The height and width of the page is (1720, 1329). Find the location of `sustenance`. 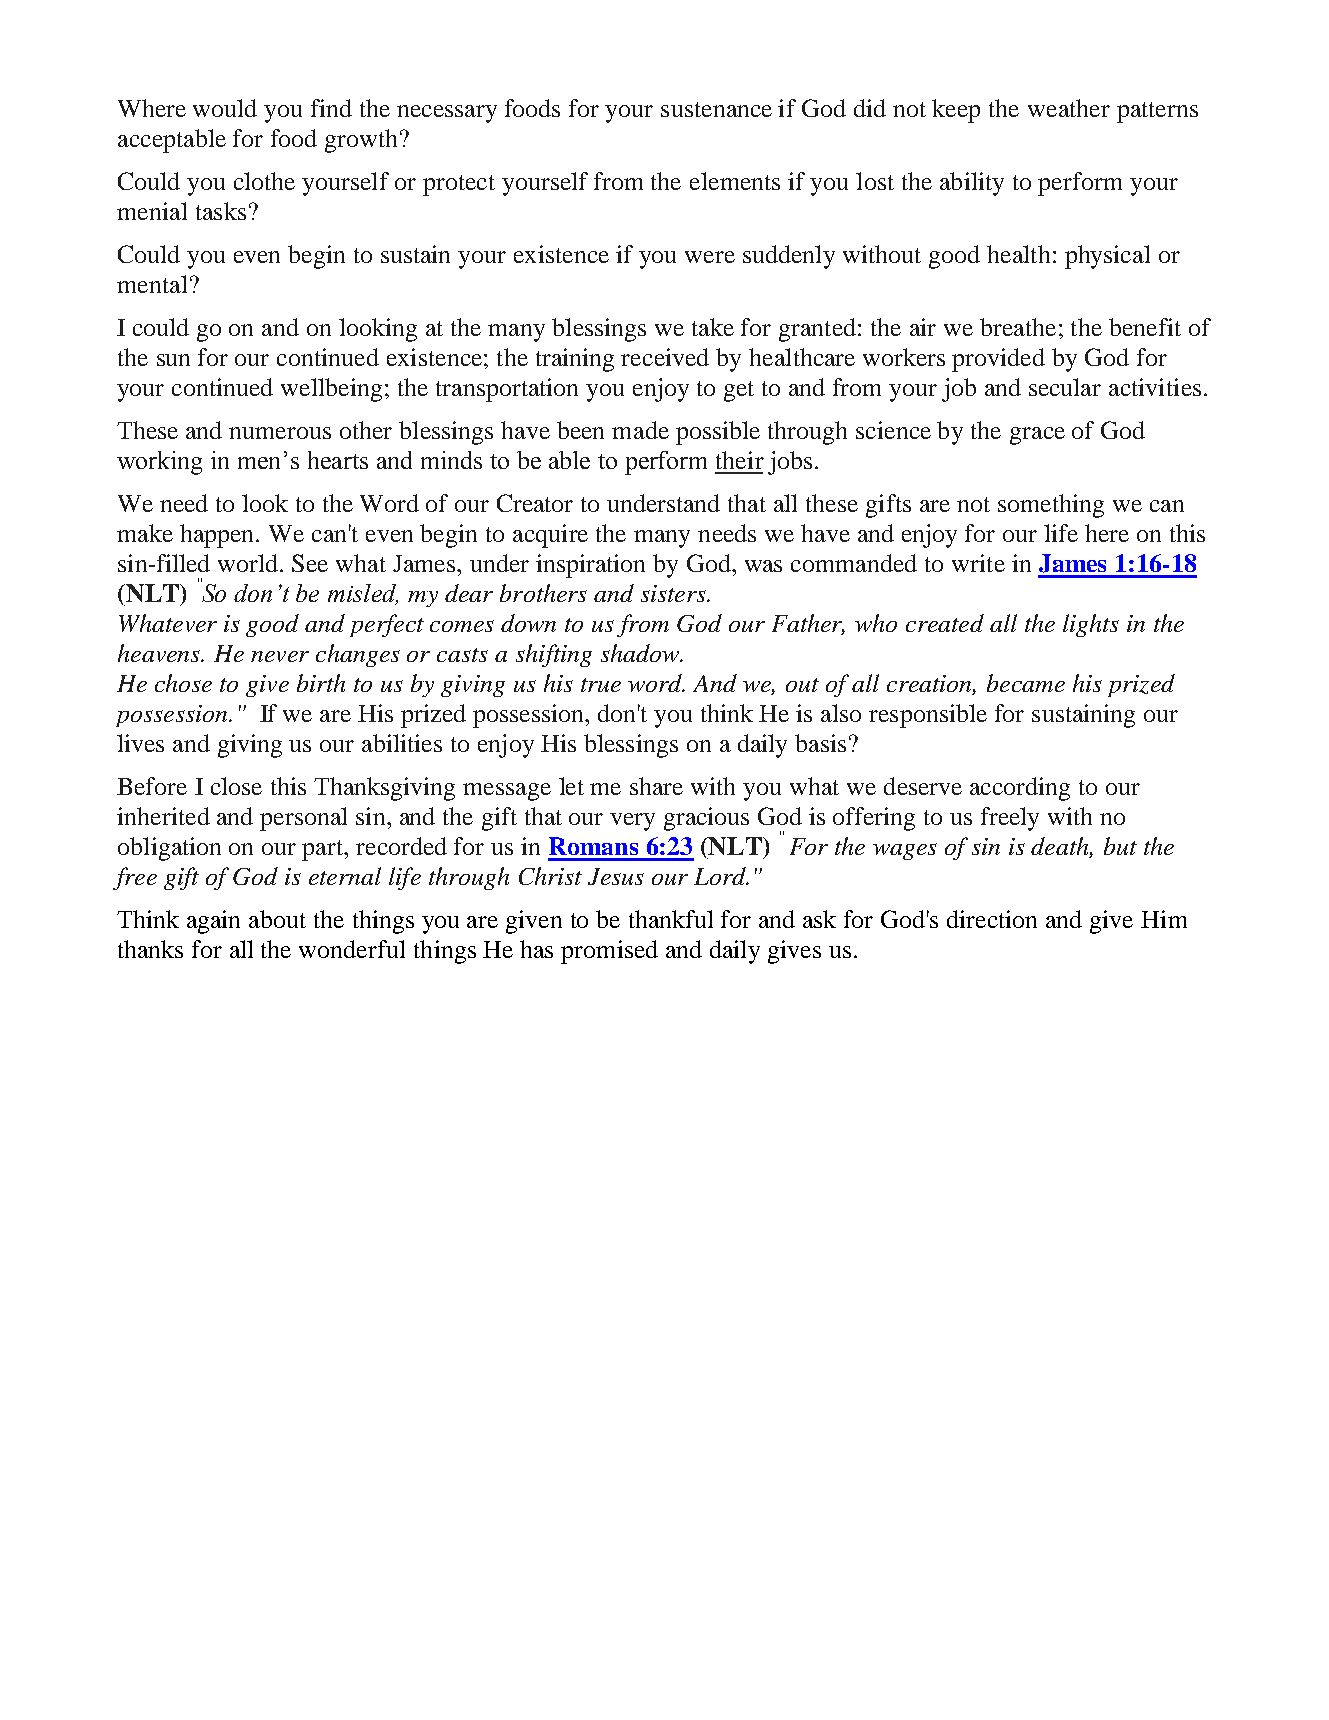

sustenance is located at coordinates (716, 109).
